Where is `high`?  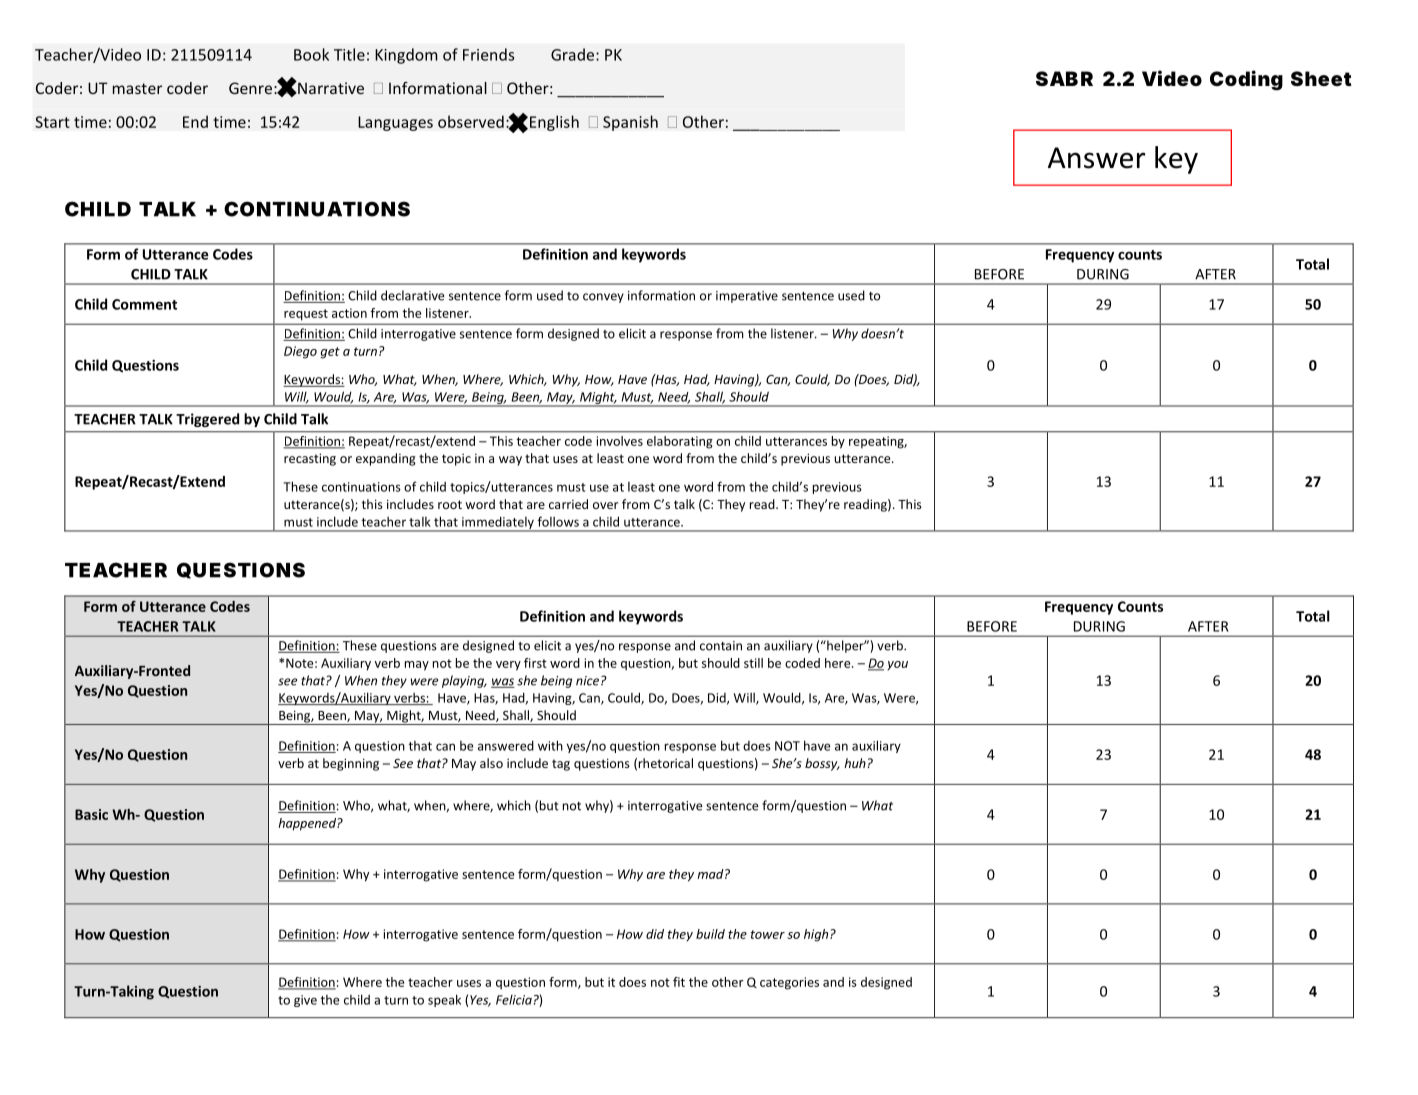 high is located at coordinates (817, 935).
